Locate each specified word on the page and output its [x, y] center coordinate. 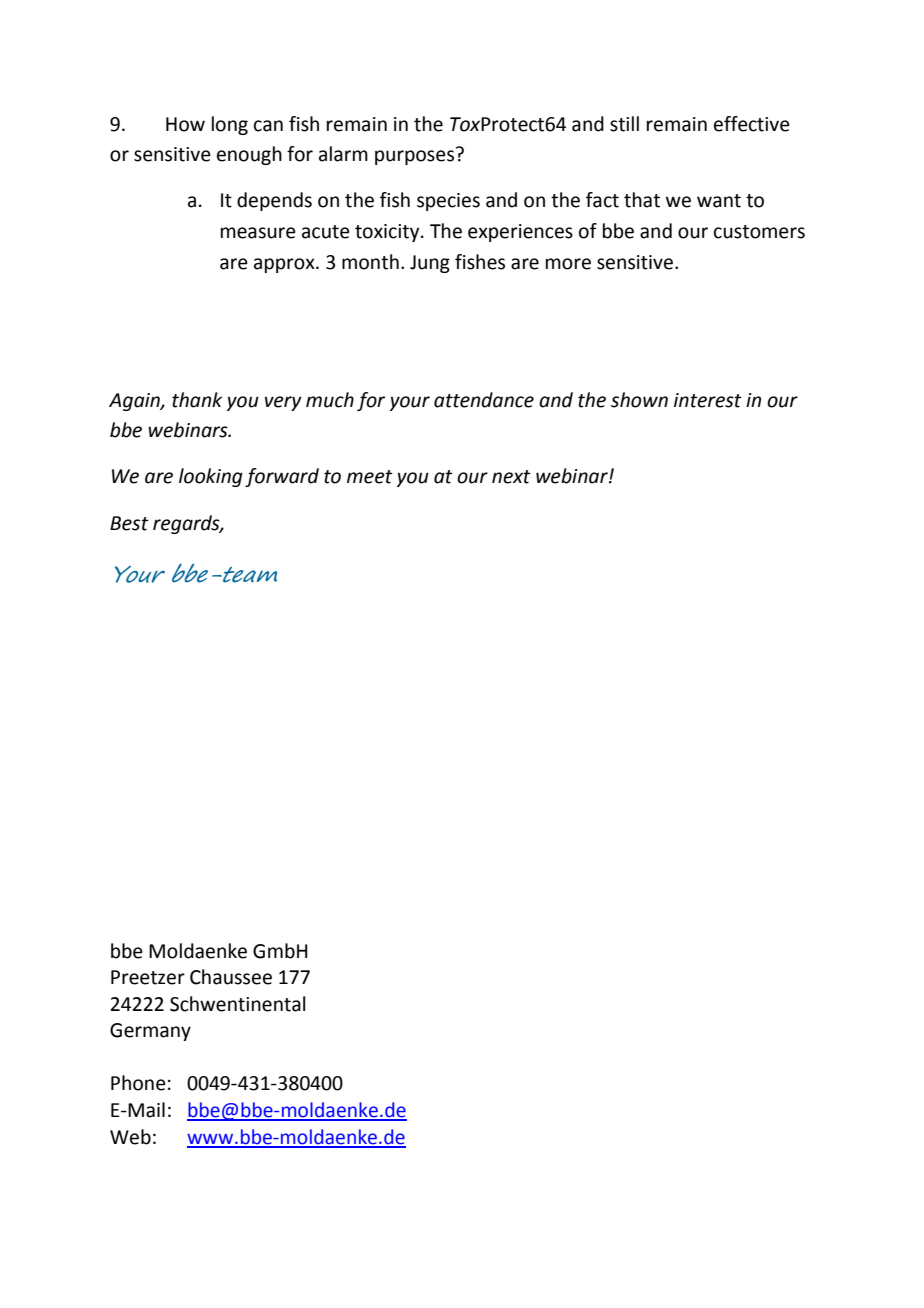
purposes [414, 157]
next [511, 477]
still [624, 124]
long [230, 125]
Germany [150, 1032]
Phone [138, 1083]
